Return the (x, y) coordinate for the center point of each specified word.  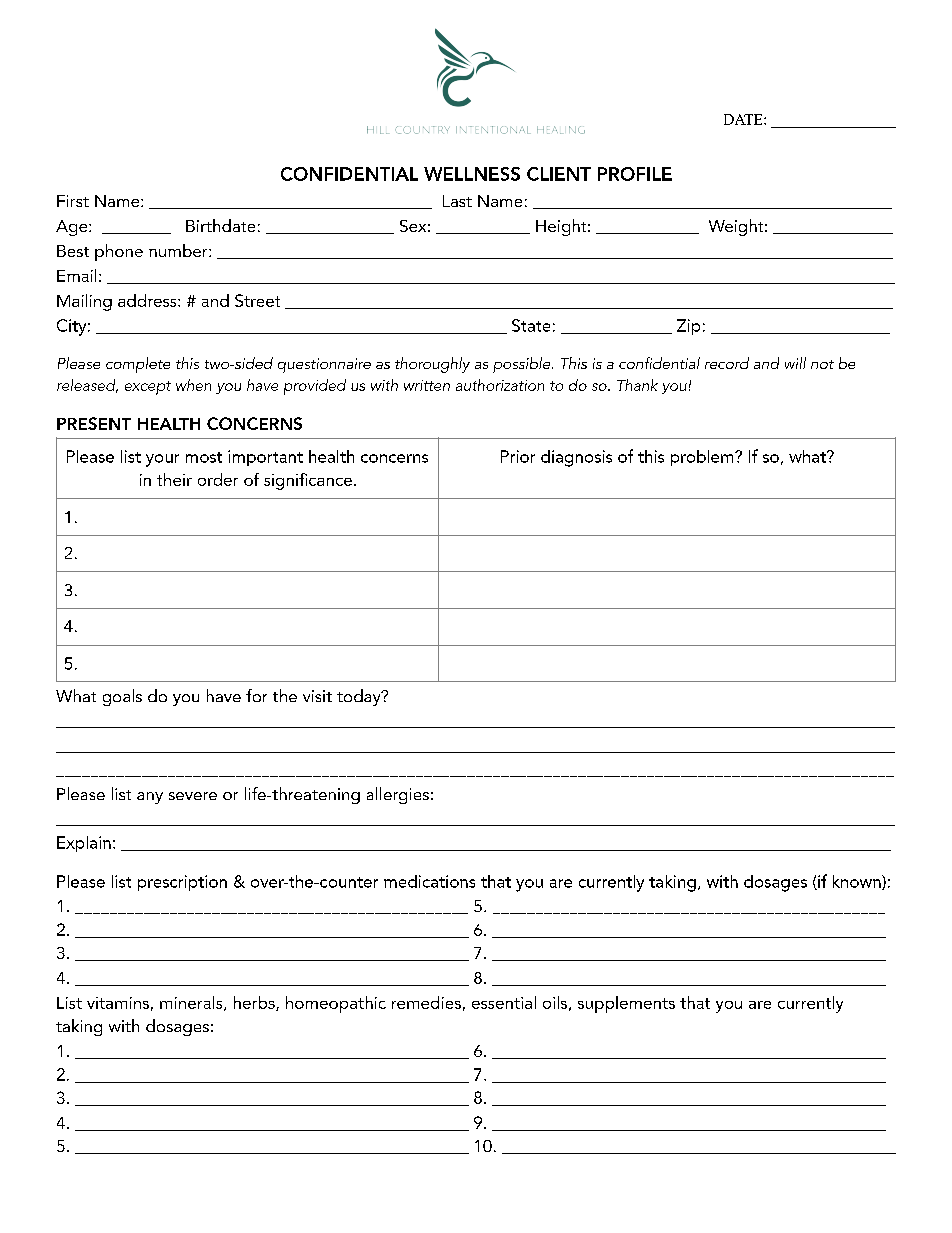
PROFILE (635, 174)
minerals (192, 1003)
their (174, 479)
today (360, 697)
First (73, 201)
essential (504, 1002)
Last (457, 201)
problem (703, 458)
